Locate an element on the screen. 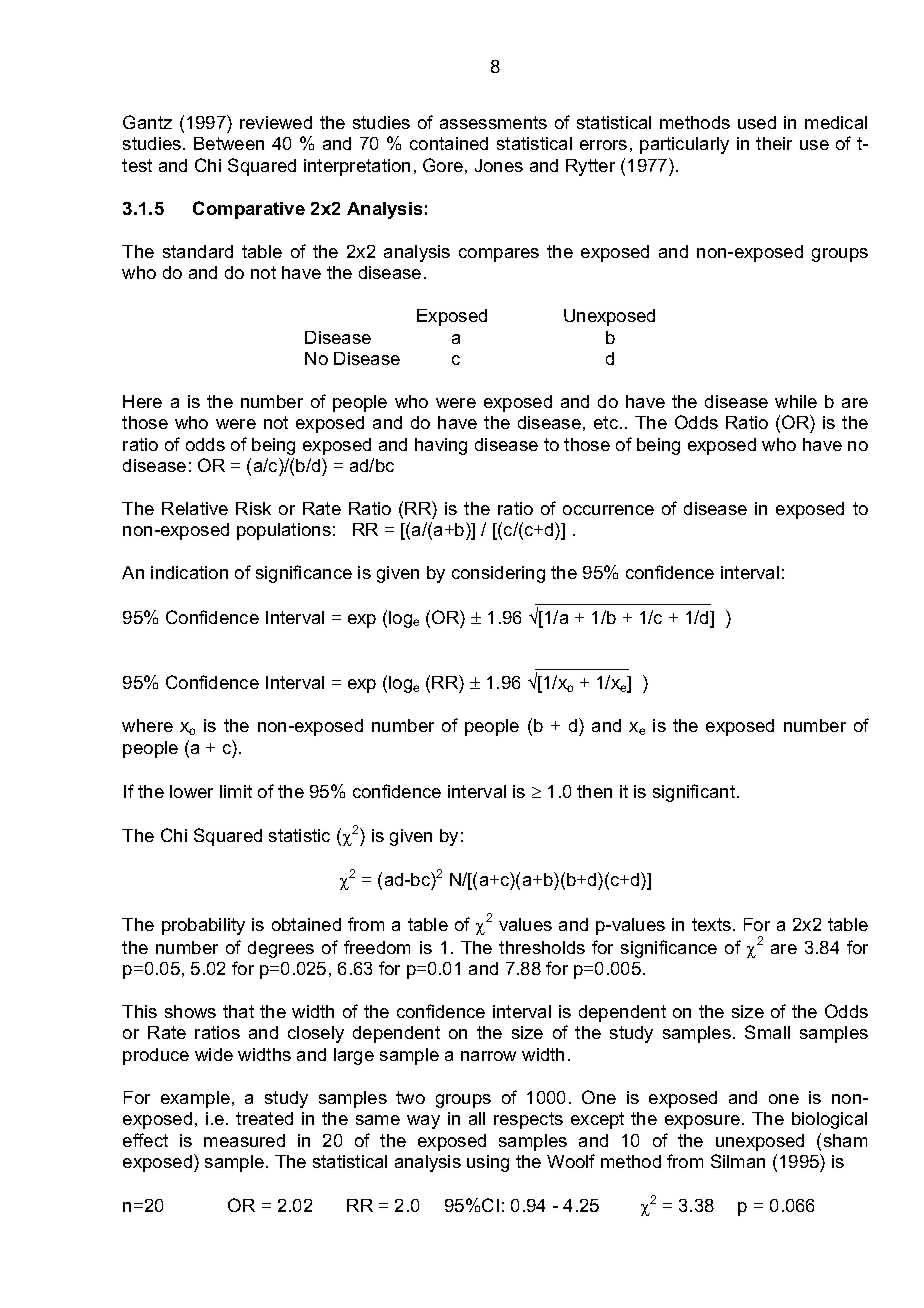  Between is located at coordinates (229, 143).
